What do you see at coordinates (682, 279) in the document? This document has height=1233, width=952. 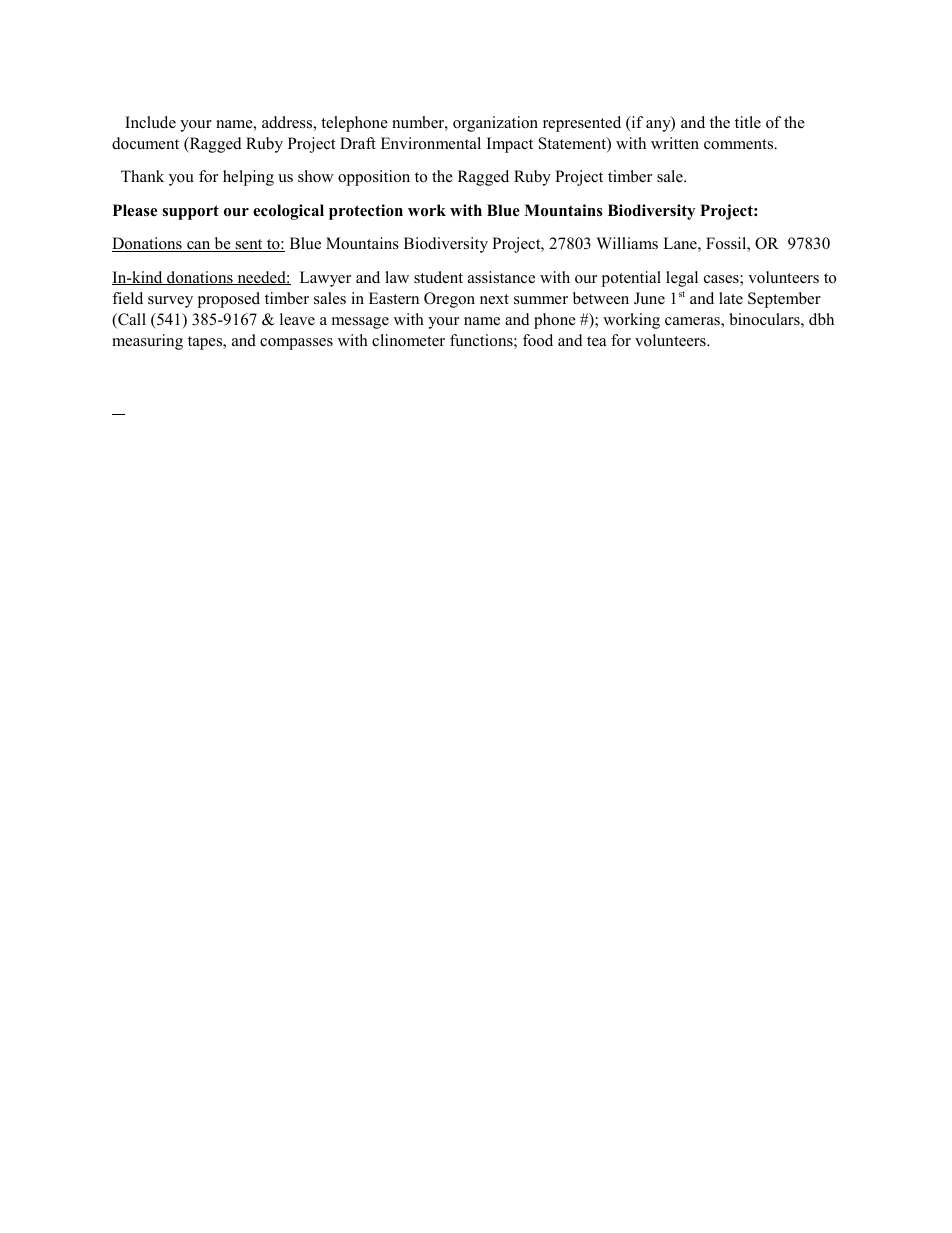 I see `legal` at bounding box center [682, 279].
